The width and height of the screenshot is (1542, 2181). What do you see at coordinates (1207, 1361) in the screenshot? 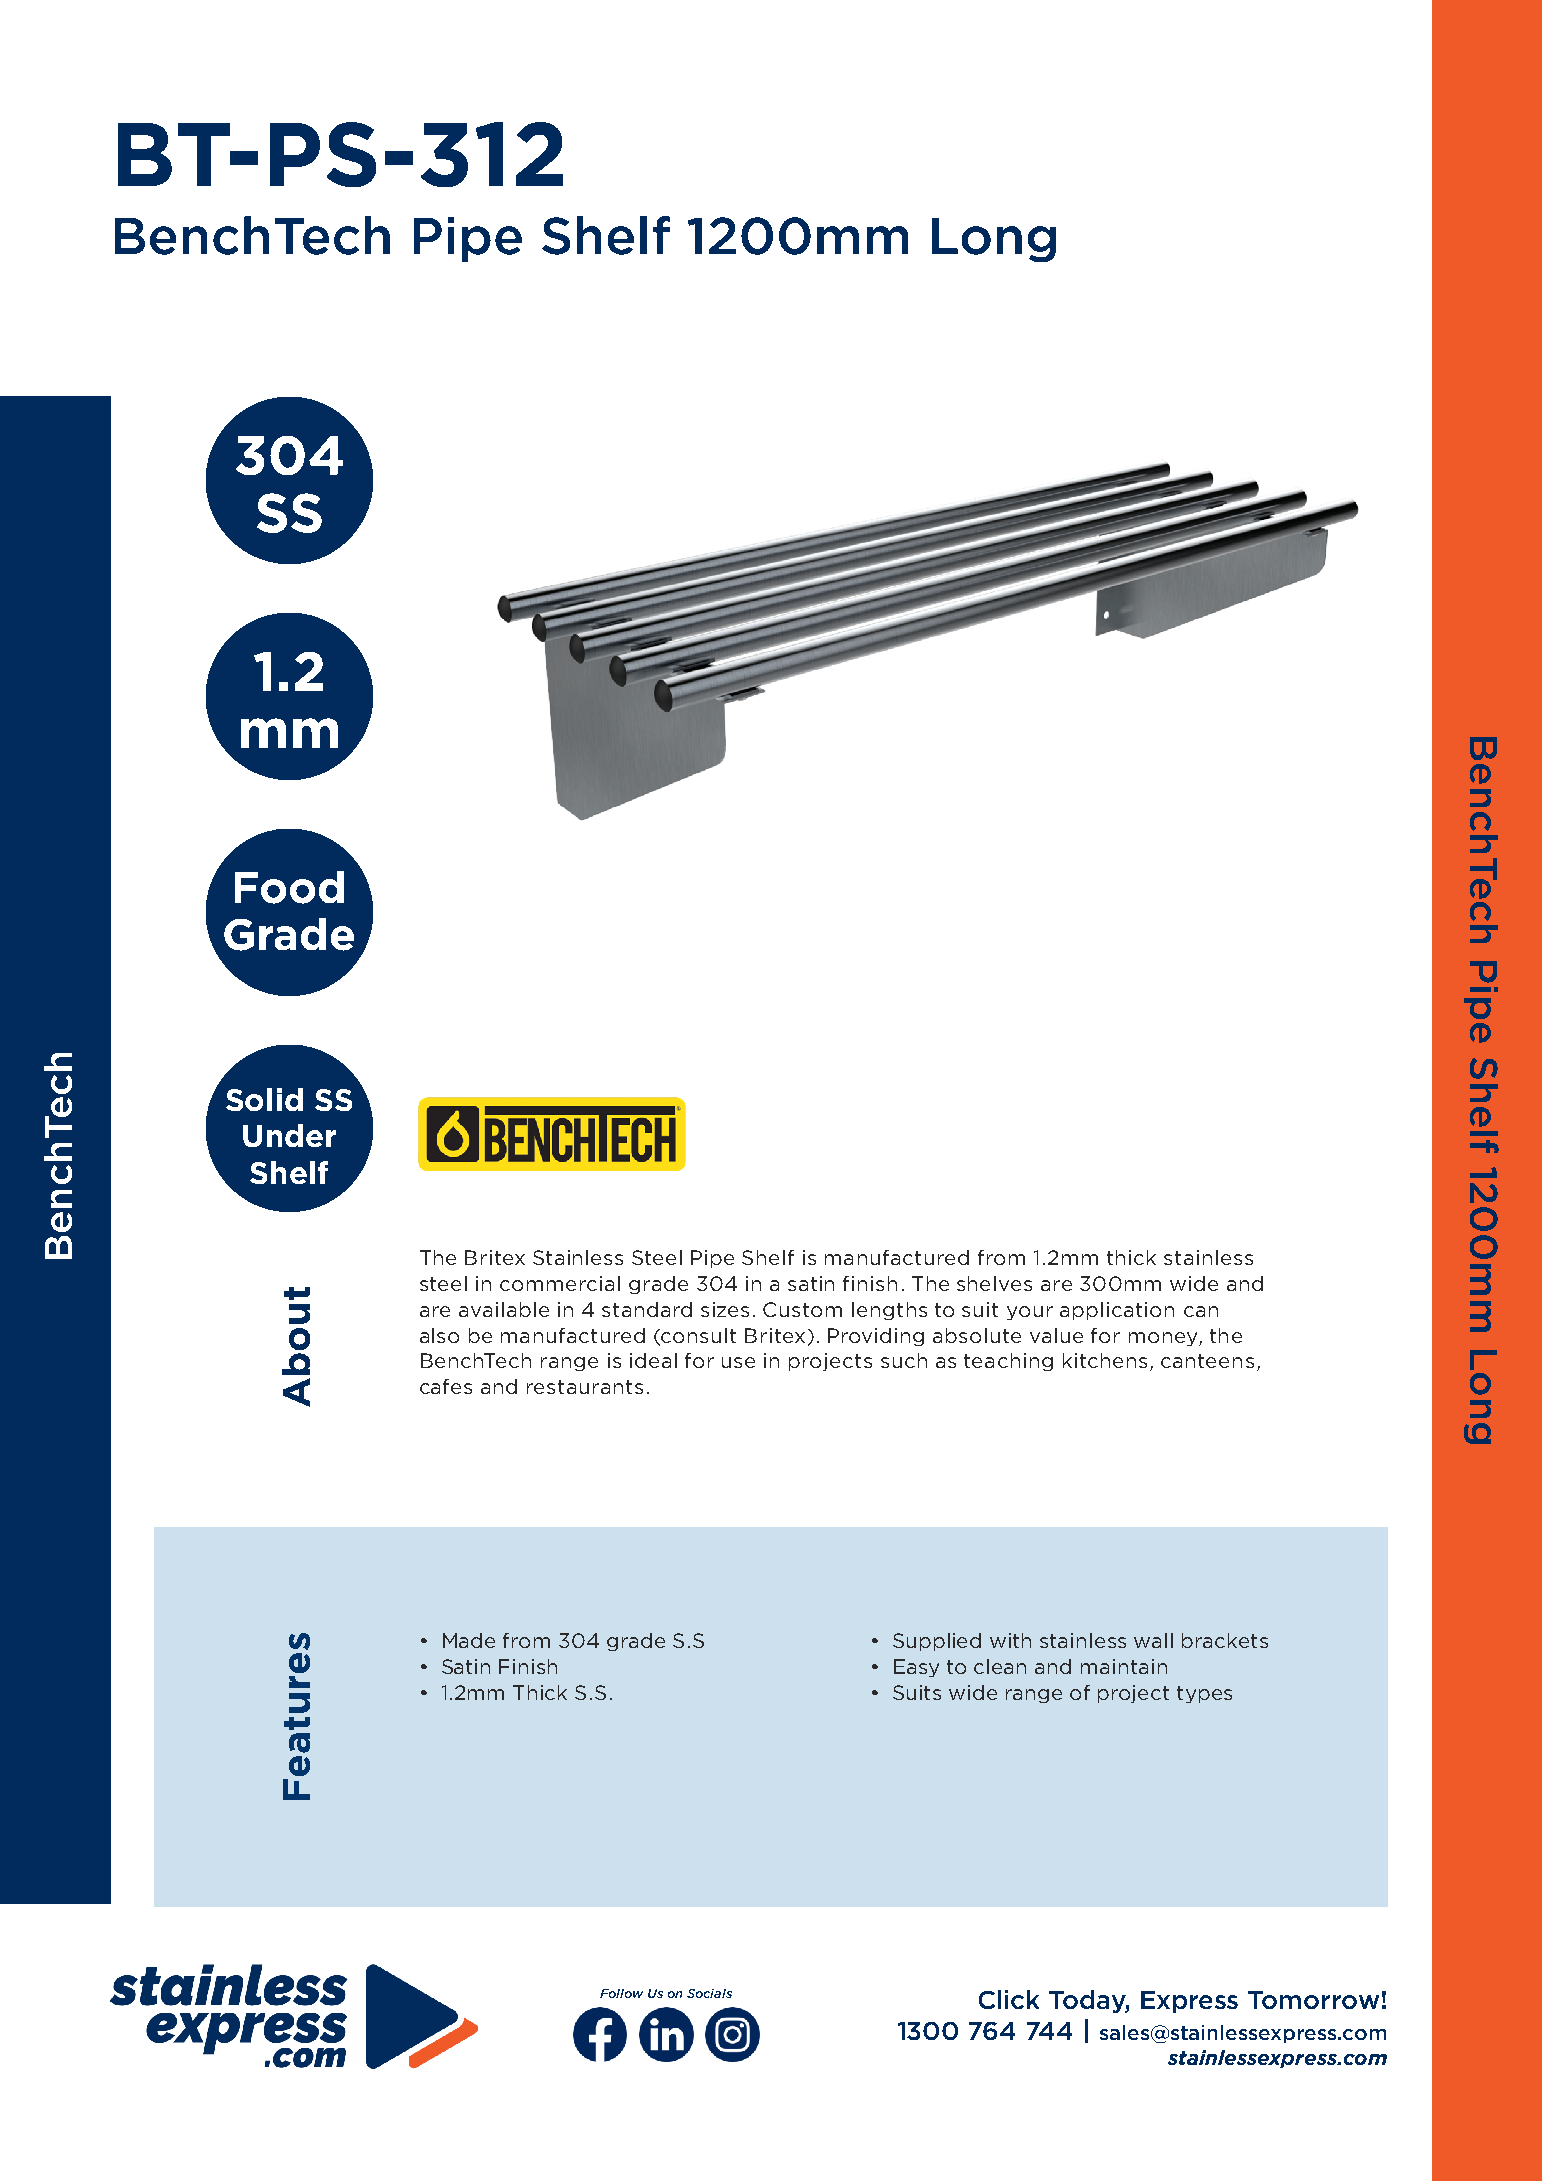
I see `canteens` at bounding box center [1207, 1361].
